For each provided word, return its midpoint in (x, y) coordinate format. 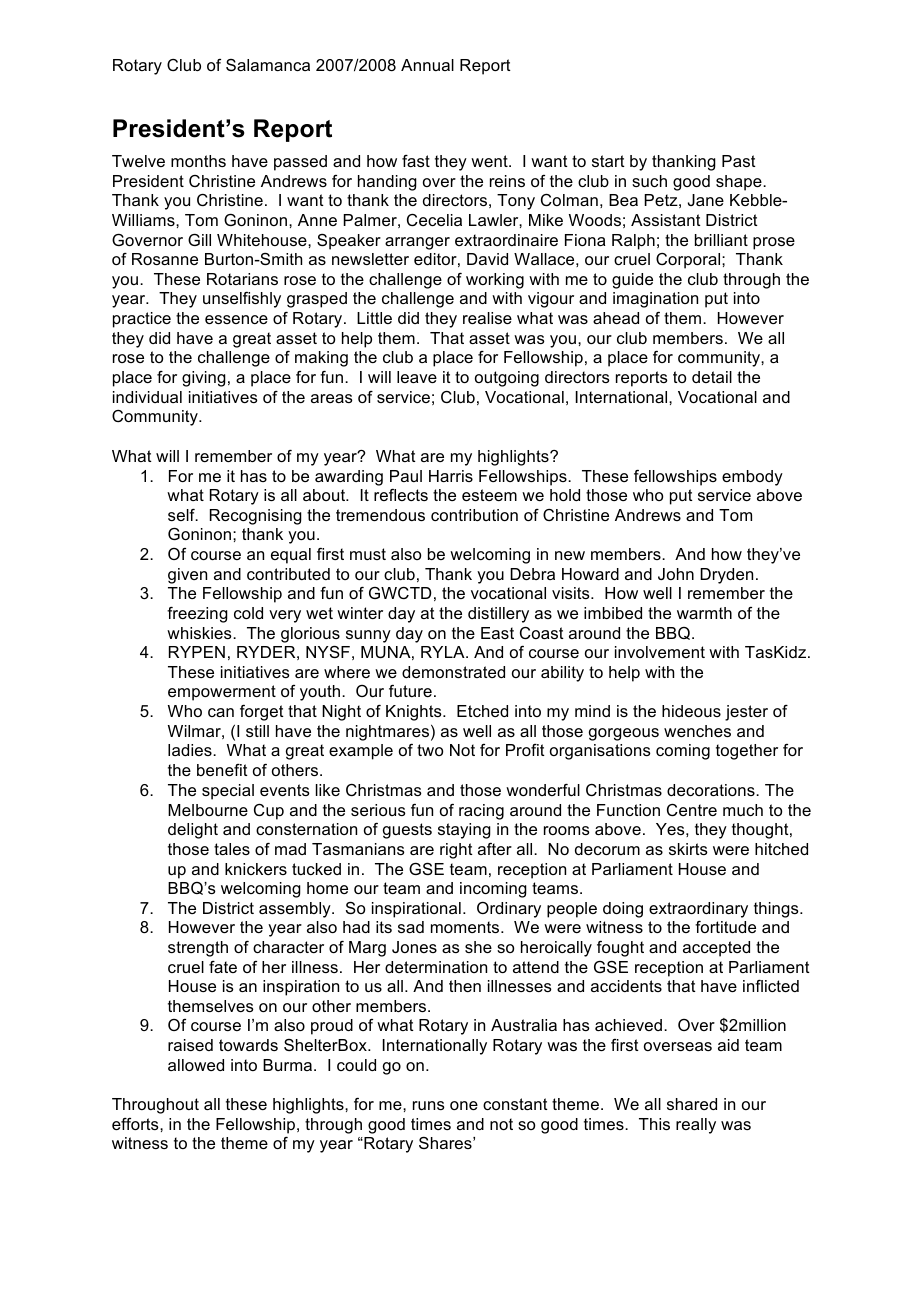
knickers (256, 869)
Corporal (689, 261)
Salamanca (268, 65)
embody (752, 478)
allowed (196, 1065)
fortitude (725, 927)
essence (236, 319)
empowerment (222, 693)
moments (466, 927)
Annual (427, 65)
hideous (691, 711)
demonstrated (453, 672)
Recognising (256, 517)
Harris (451, 476)
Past (739, 161)
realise (487, 318)
